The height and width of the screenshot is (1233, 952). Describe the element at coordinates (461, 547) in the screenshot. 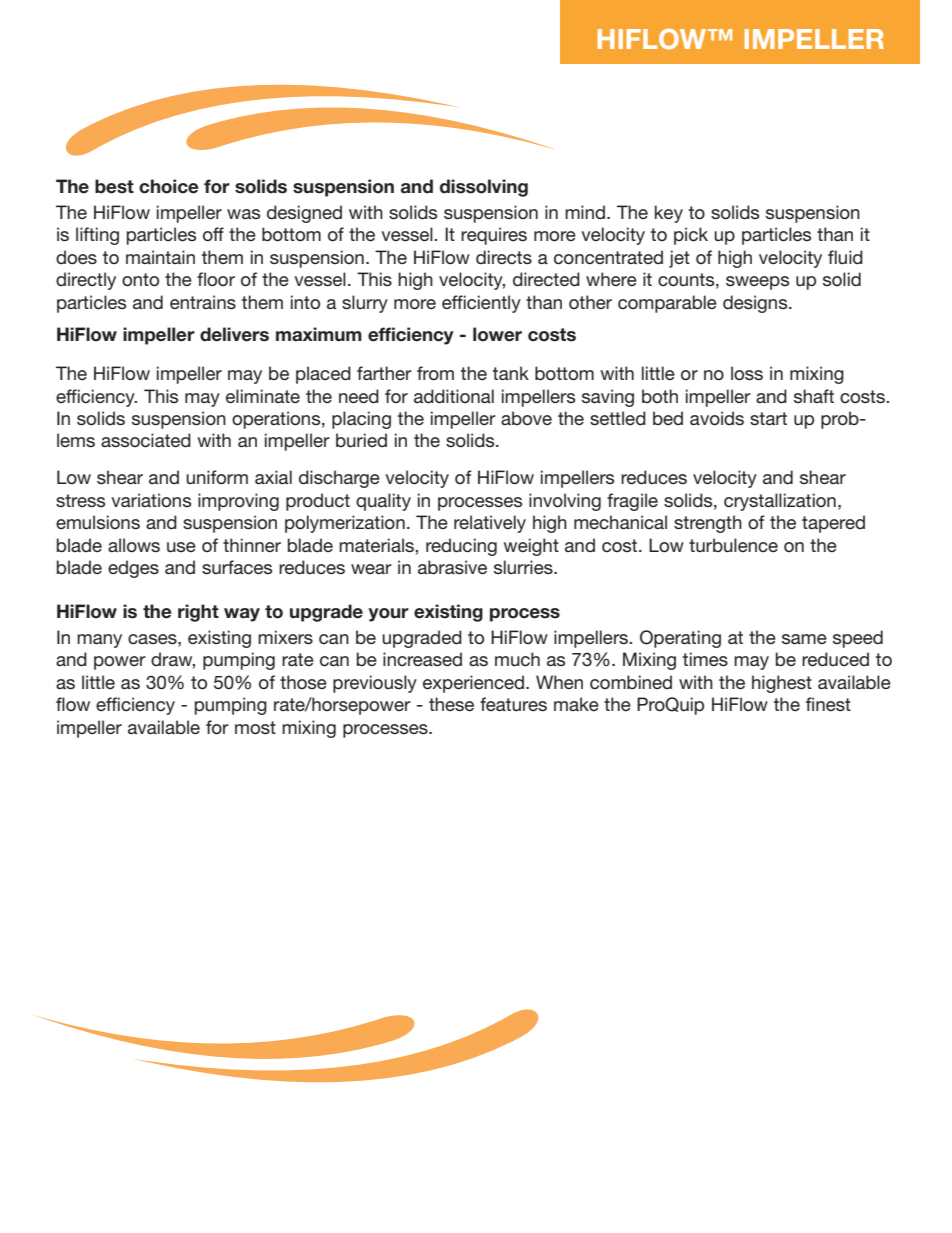

I see `reducing` at that location.
